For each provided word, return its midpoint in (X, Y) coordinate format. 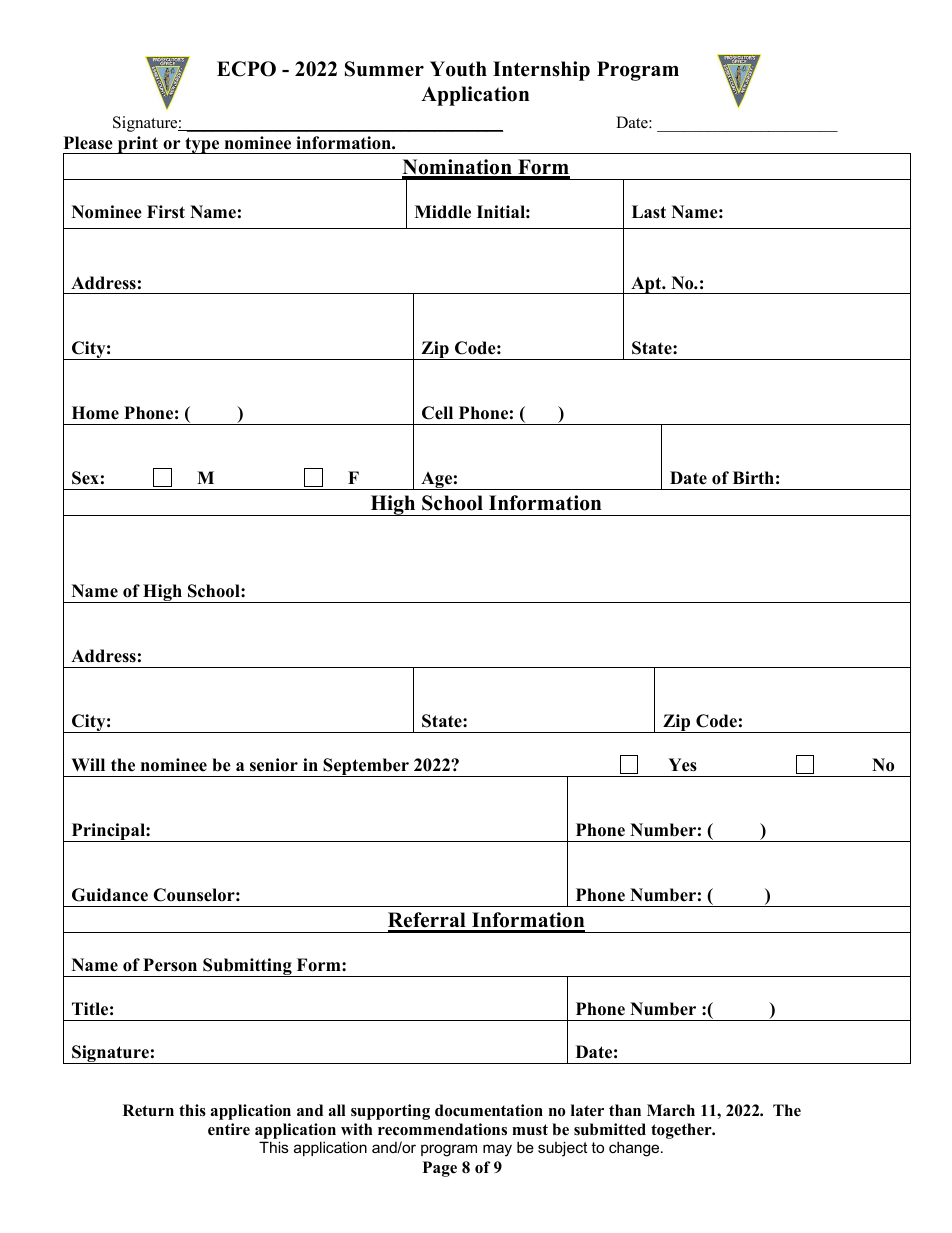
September (366, 767)
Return (148, 1110)
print (137, 145)
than (625, 1110)
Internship (541, 71)
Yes (682, 765)
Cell (437, 413)
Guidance (110, 895)
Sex (85, 478)
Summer (384, 69)
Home (95, 413)
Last (649, 212)
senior (274, 765)
